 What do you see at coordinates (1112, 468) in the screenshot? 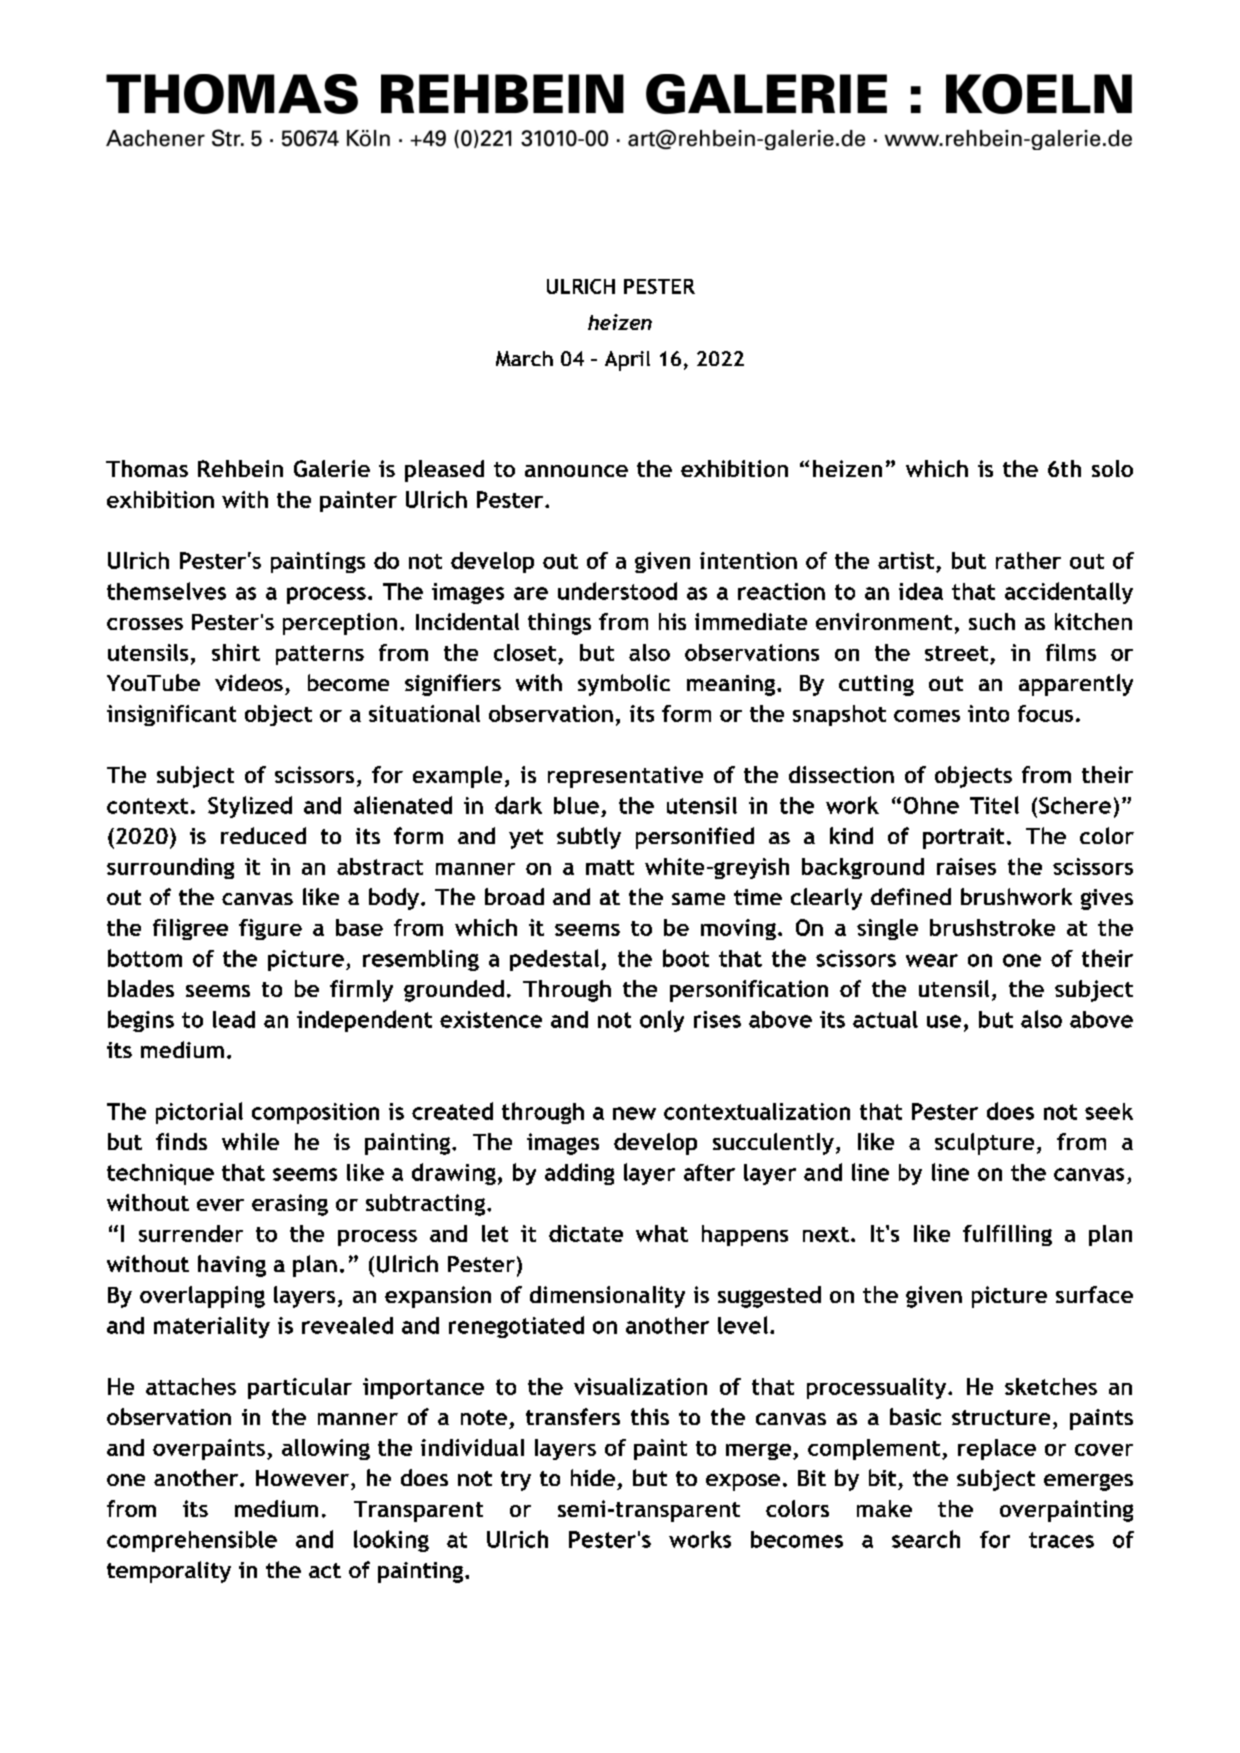
I see `solo` at bounding box center [1112, 468].
